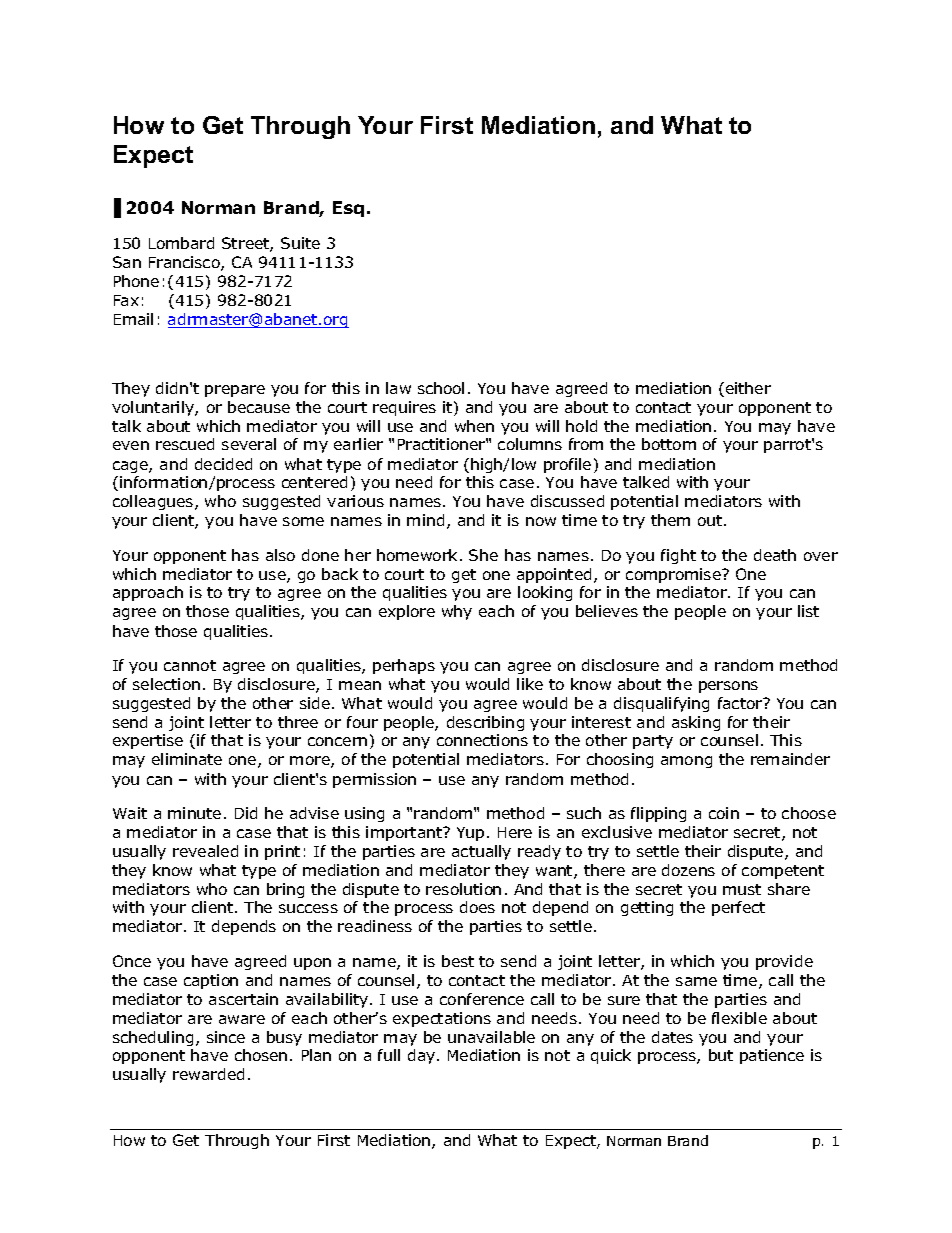 The height and width of the image is (1233, 952). What do you see at coordinates (728, 687) in the image?
I see `persons` at bounding box center [728, 687].
